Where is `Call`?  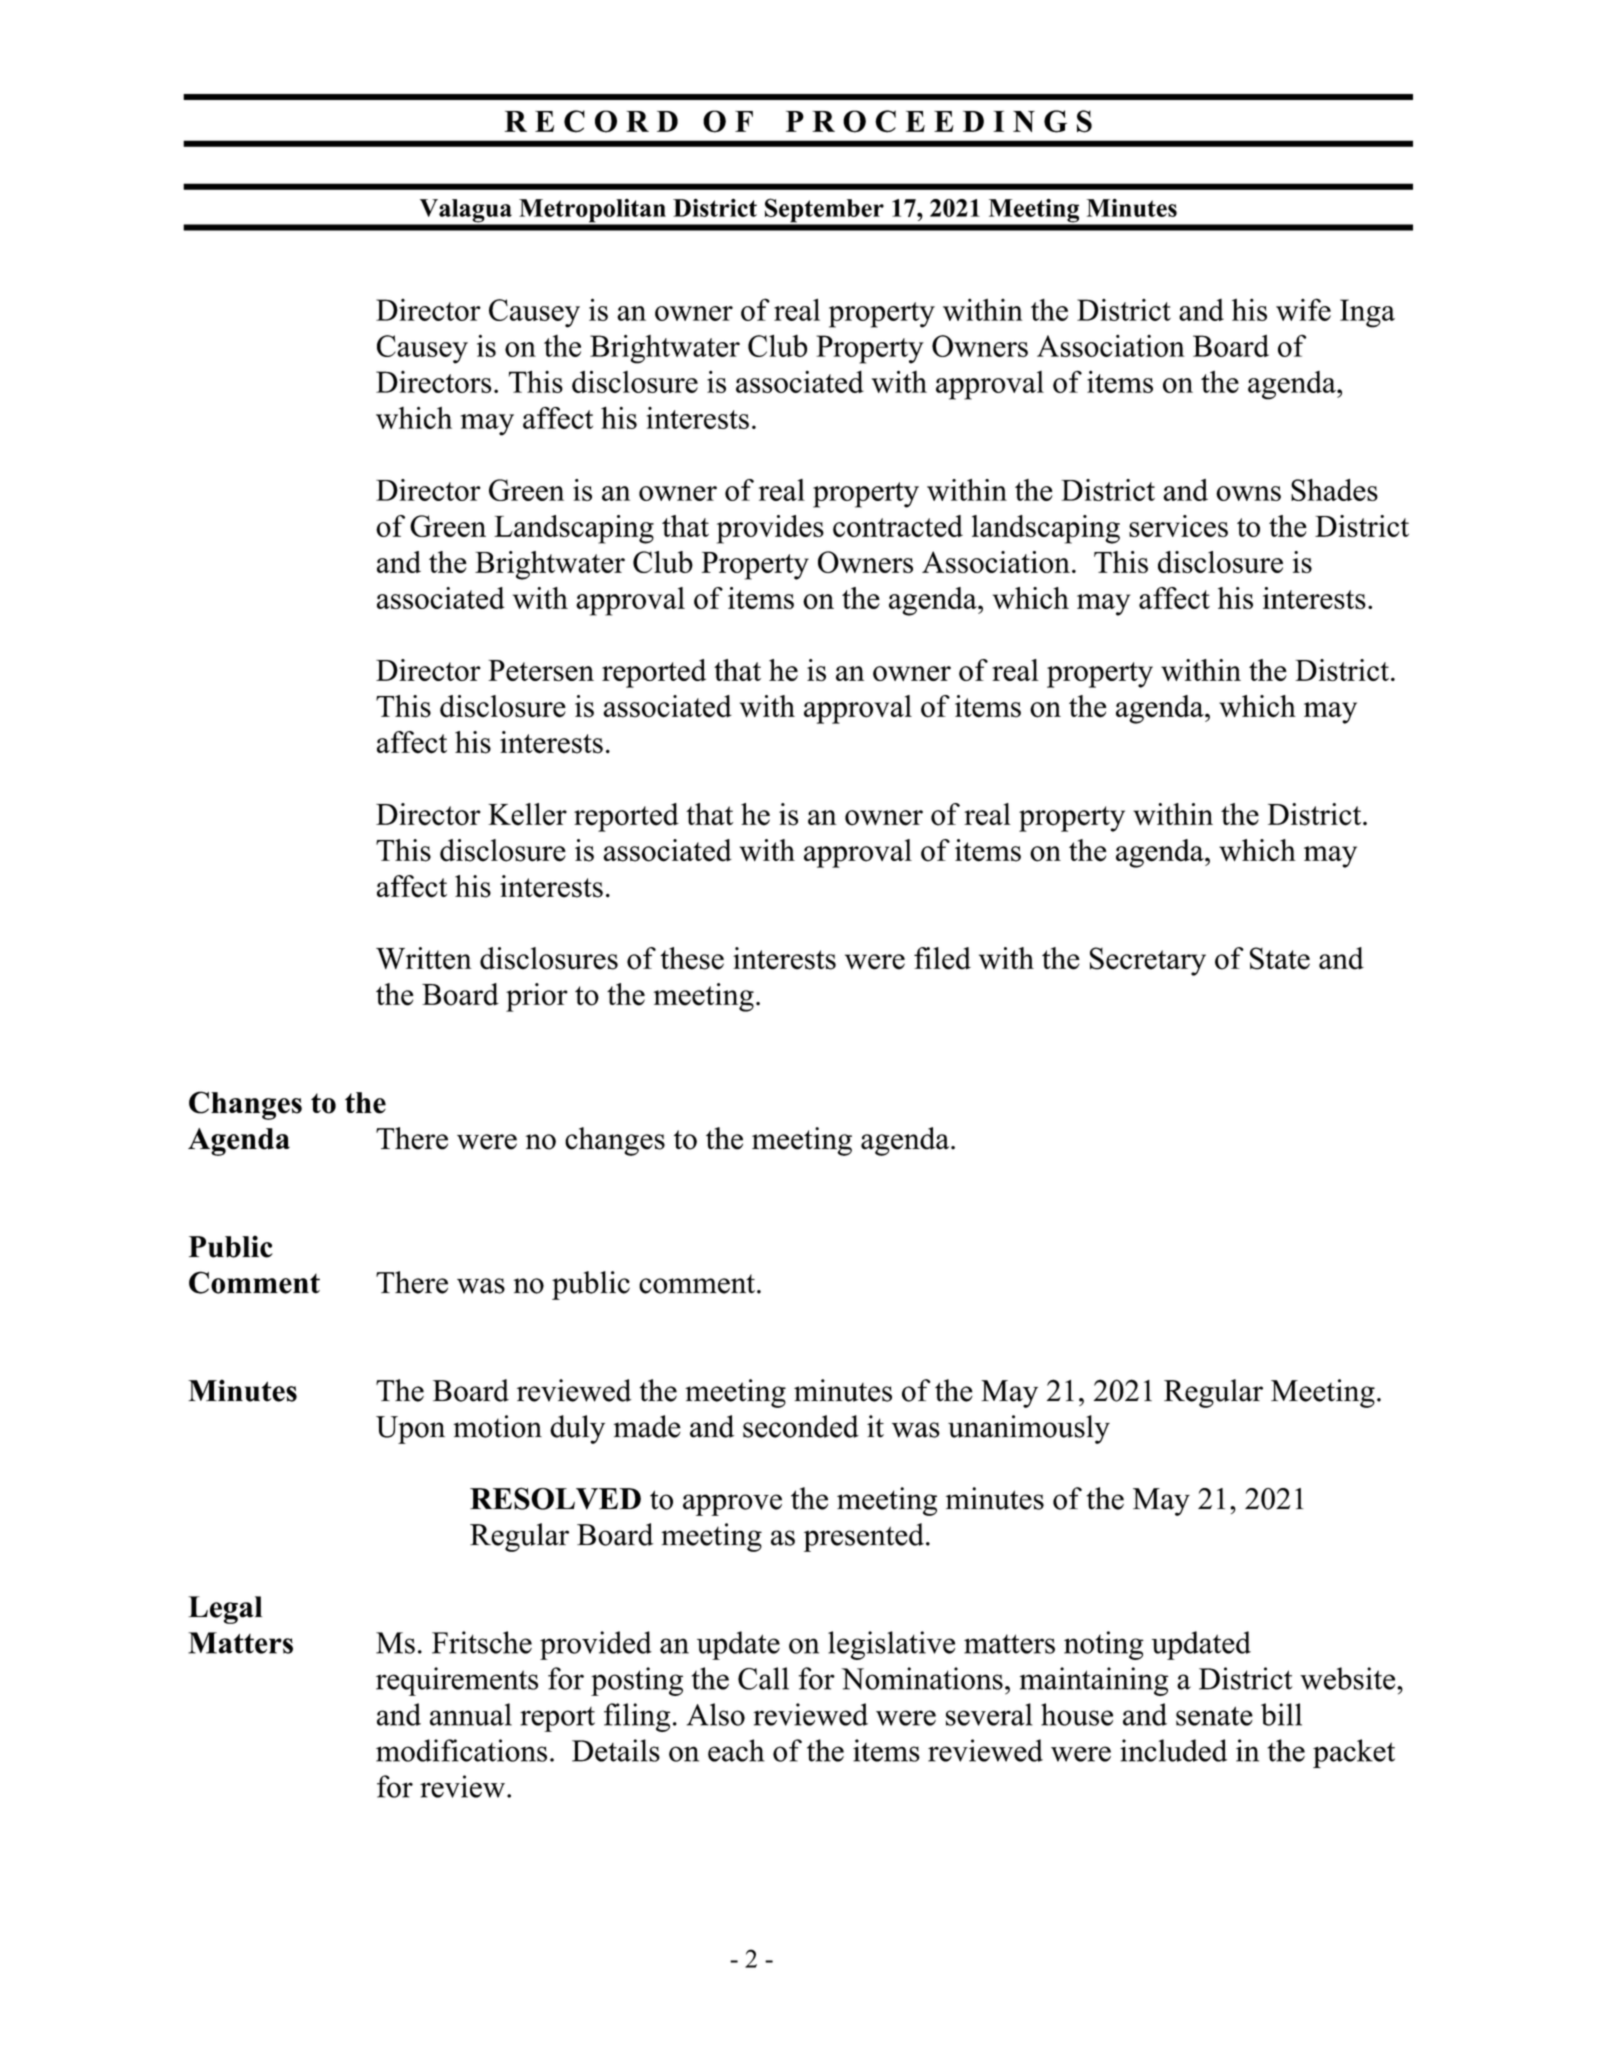
Call is located at coordinates (763, 1678).
